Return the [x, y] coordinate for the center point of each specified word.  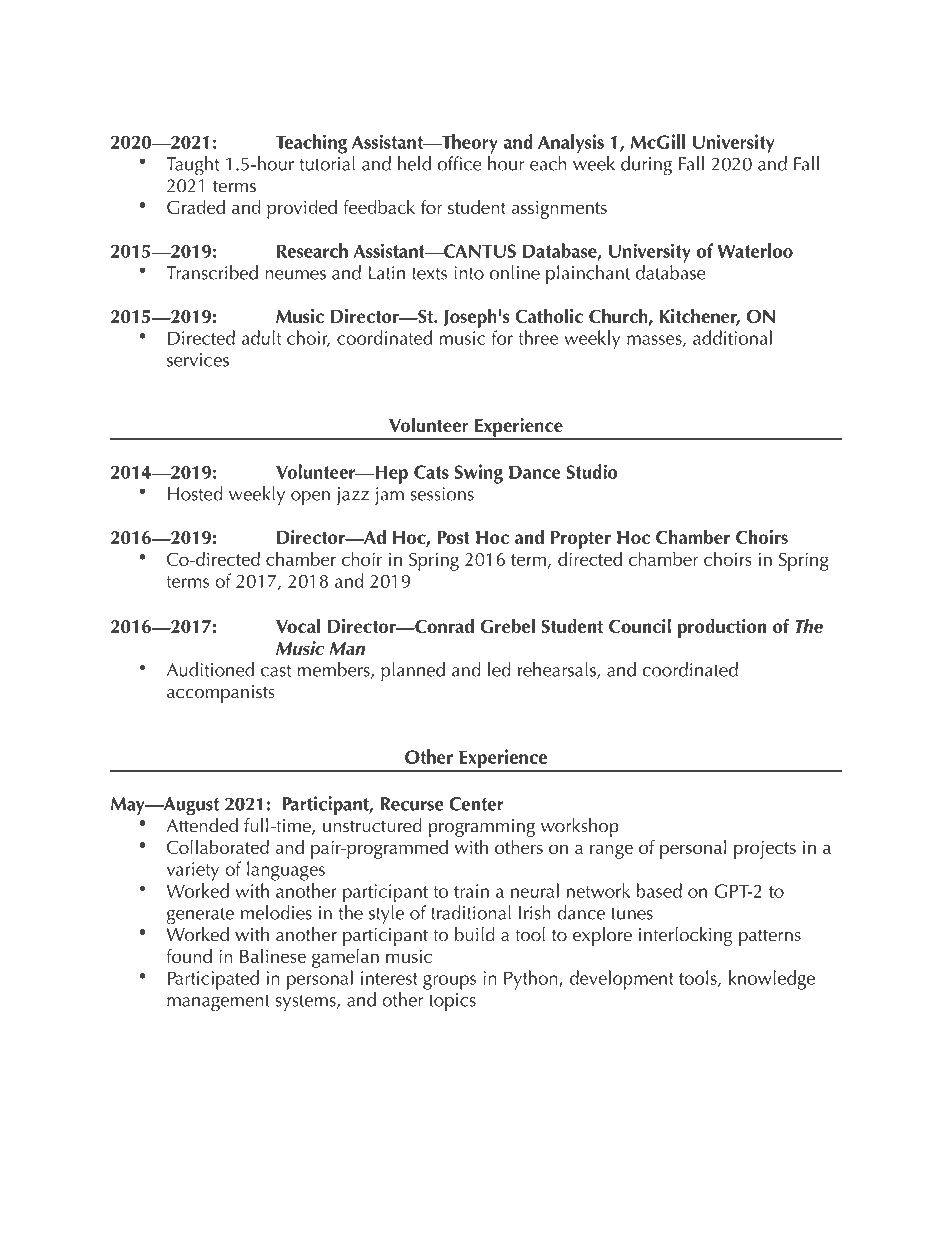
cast [276, 671]
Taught [192, 166]
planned [413, 671]
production [722, 628]
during [646, 166]
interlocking [685, 936]
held [414, 163]
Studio [592, 471]
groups [449, 982]
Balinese [273, 955]
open [310, 498]
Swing [478, 474]
